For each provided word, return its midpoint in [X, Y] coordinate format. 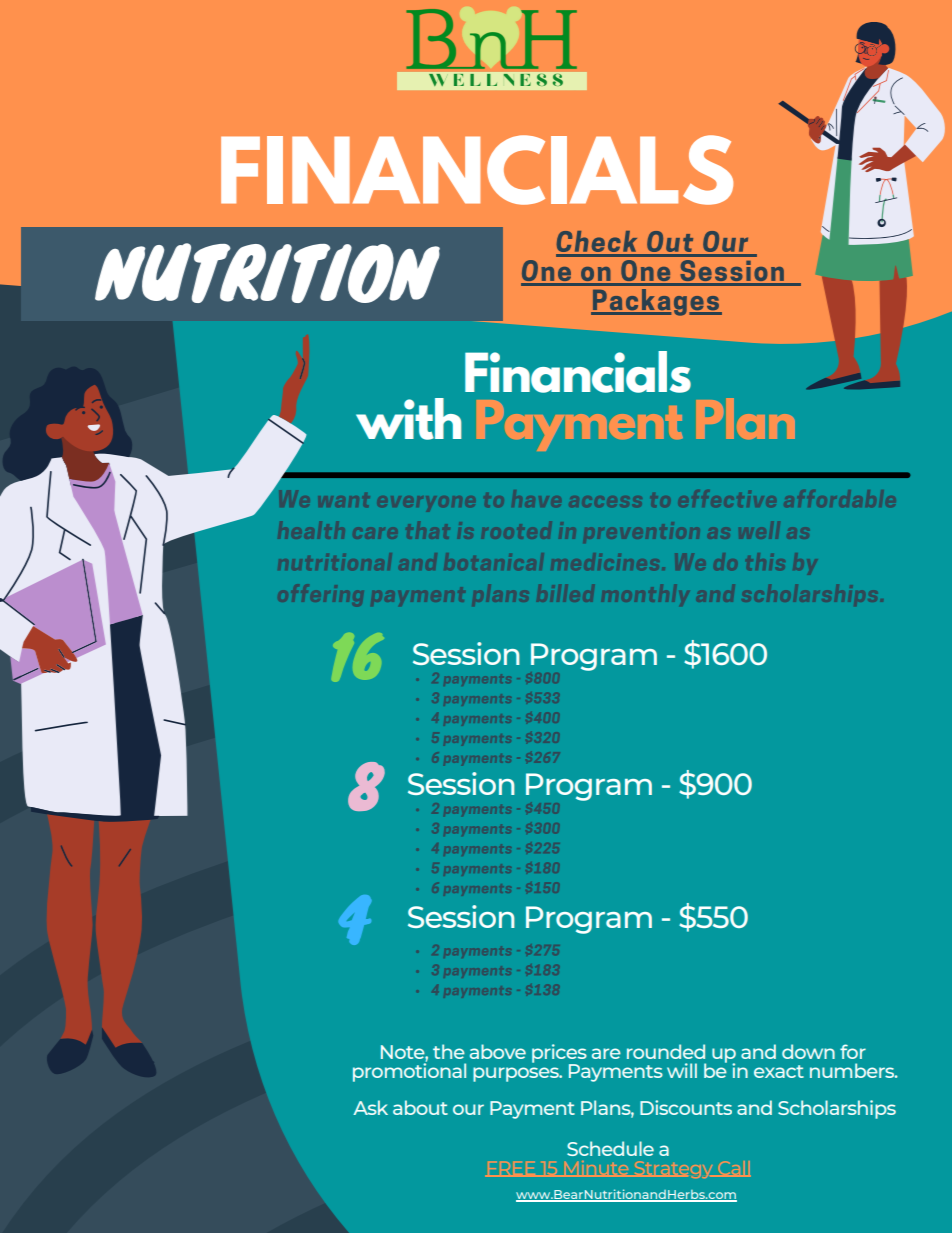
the [449, 1051]
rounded [666, 1051]
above [498, 1051]
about [420, 1107]
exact [779, 1071]
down [808, 1051]
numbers [853, 1070]
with [408, 419]
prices [559, 1054]
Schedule [610, 1148]
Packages [656, 302]
